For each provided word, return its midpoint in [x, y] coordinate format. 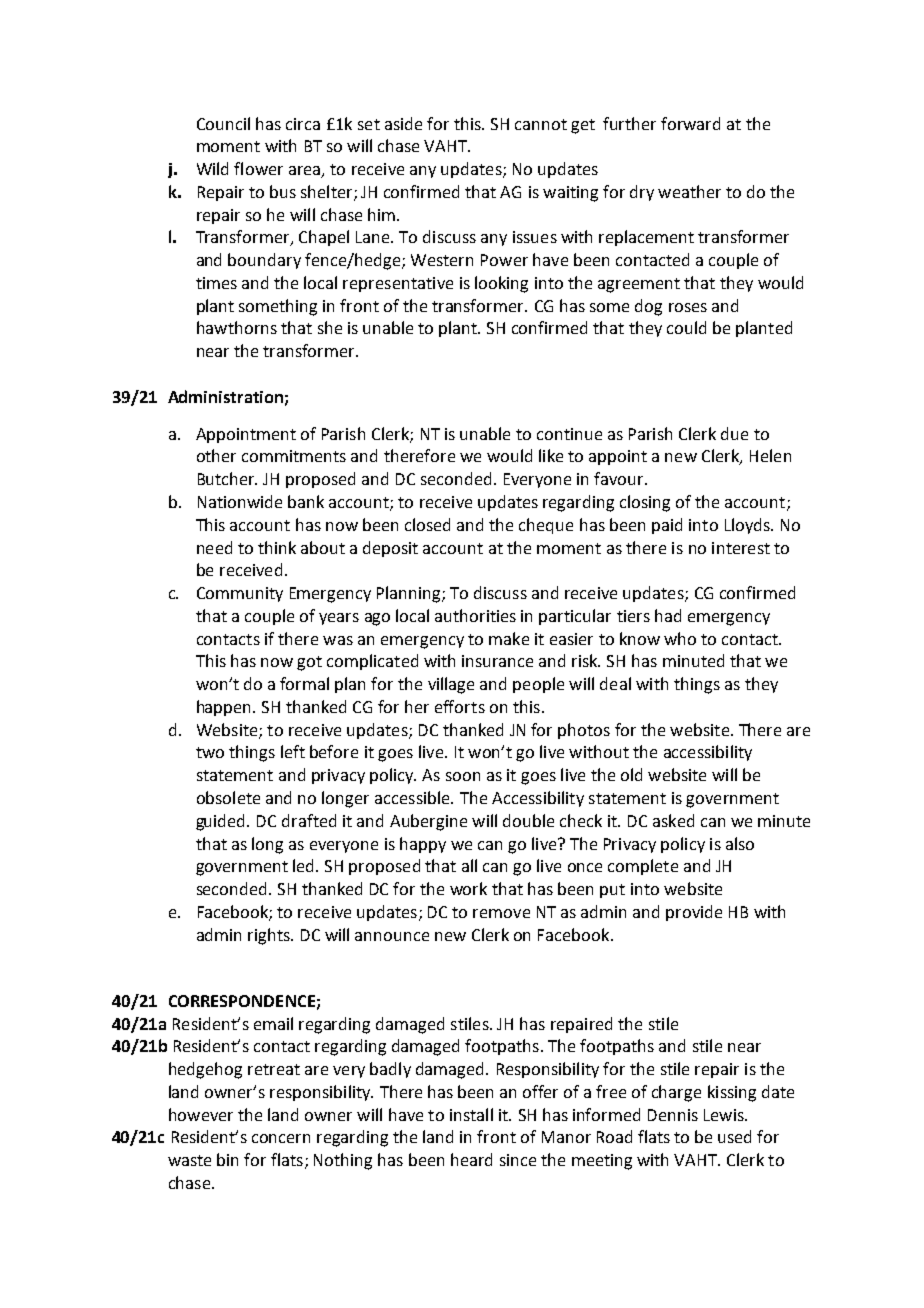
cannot [541, 124]
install [471, 1114]
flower [258, 168]
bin [227, 1159]
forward [690, 123]
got [309, 663]
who [680, 638]
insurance [497, 661]
